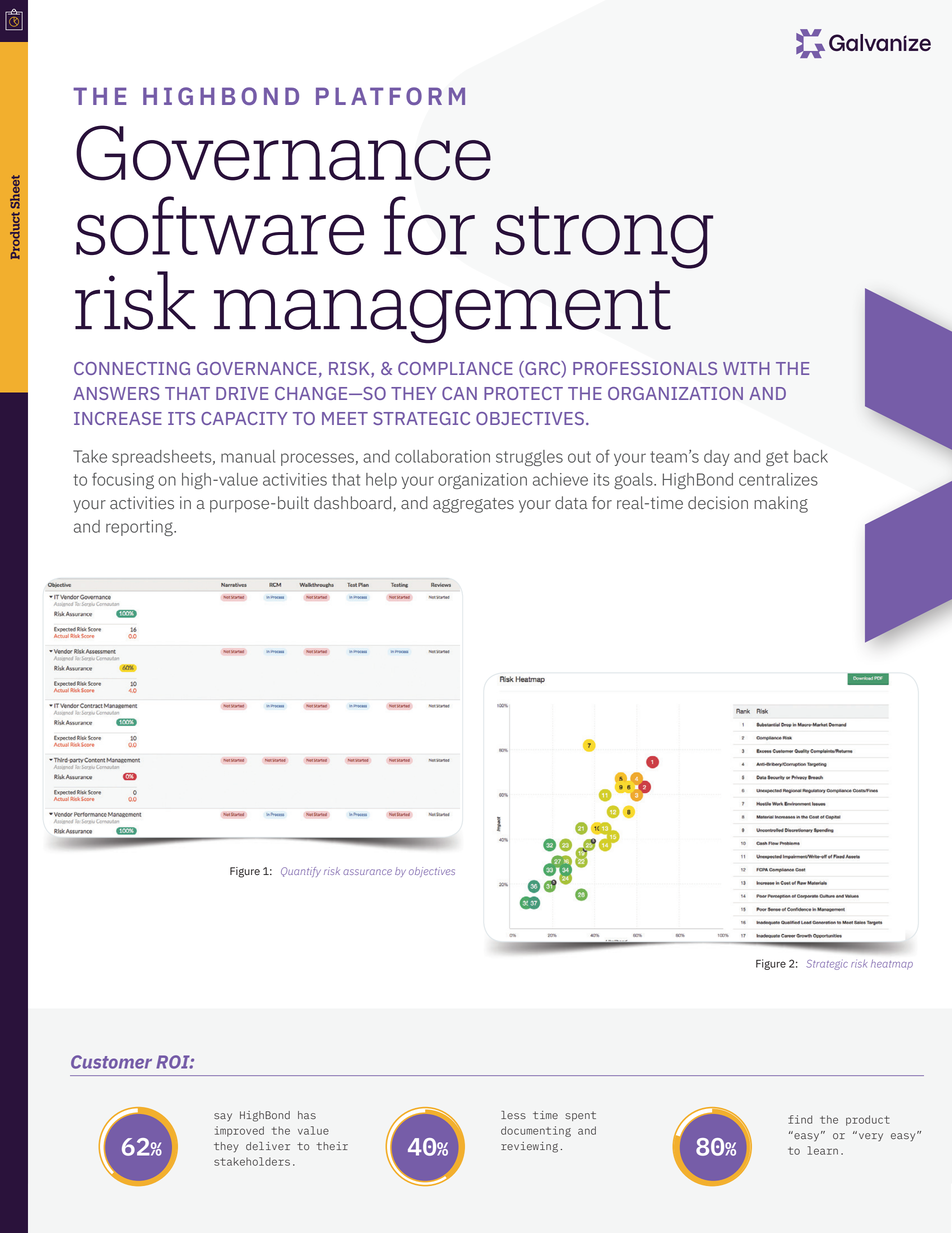 This image has height=1233, width=952. Describe the element at coordinates (473, 505) in the image. I see `aggregates` at that location.
